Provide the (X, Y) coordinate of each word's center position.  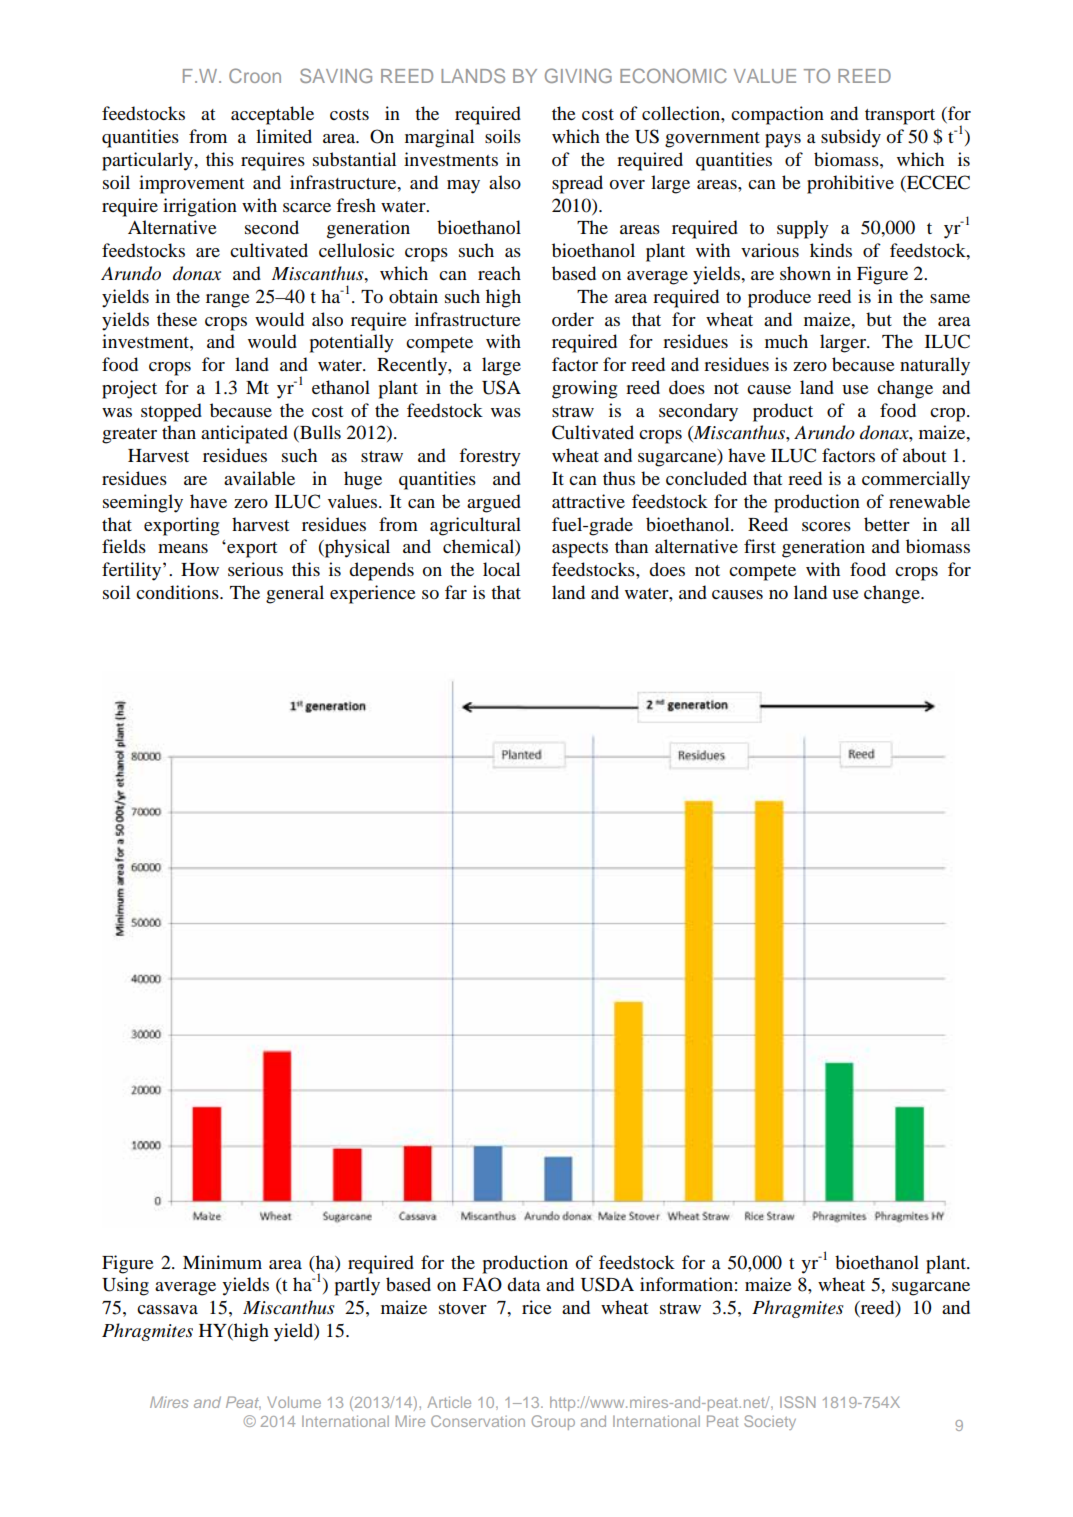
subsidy (851, 138)
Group (553, 1422)
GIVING (578, 75)
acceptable (272, 115)
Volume (294, 1402)
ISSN (797, 1402)
